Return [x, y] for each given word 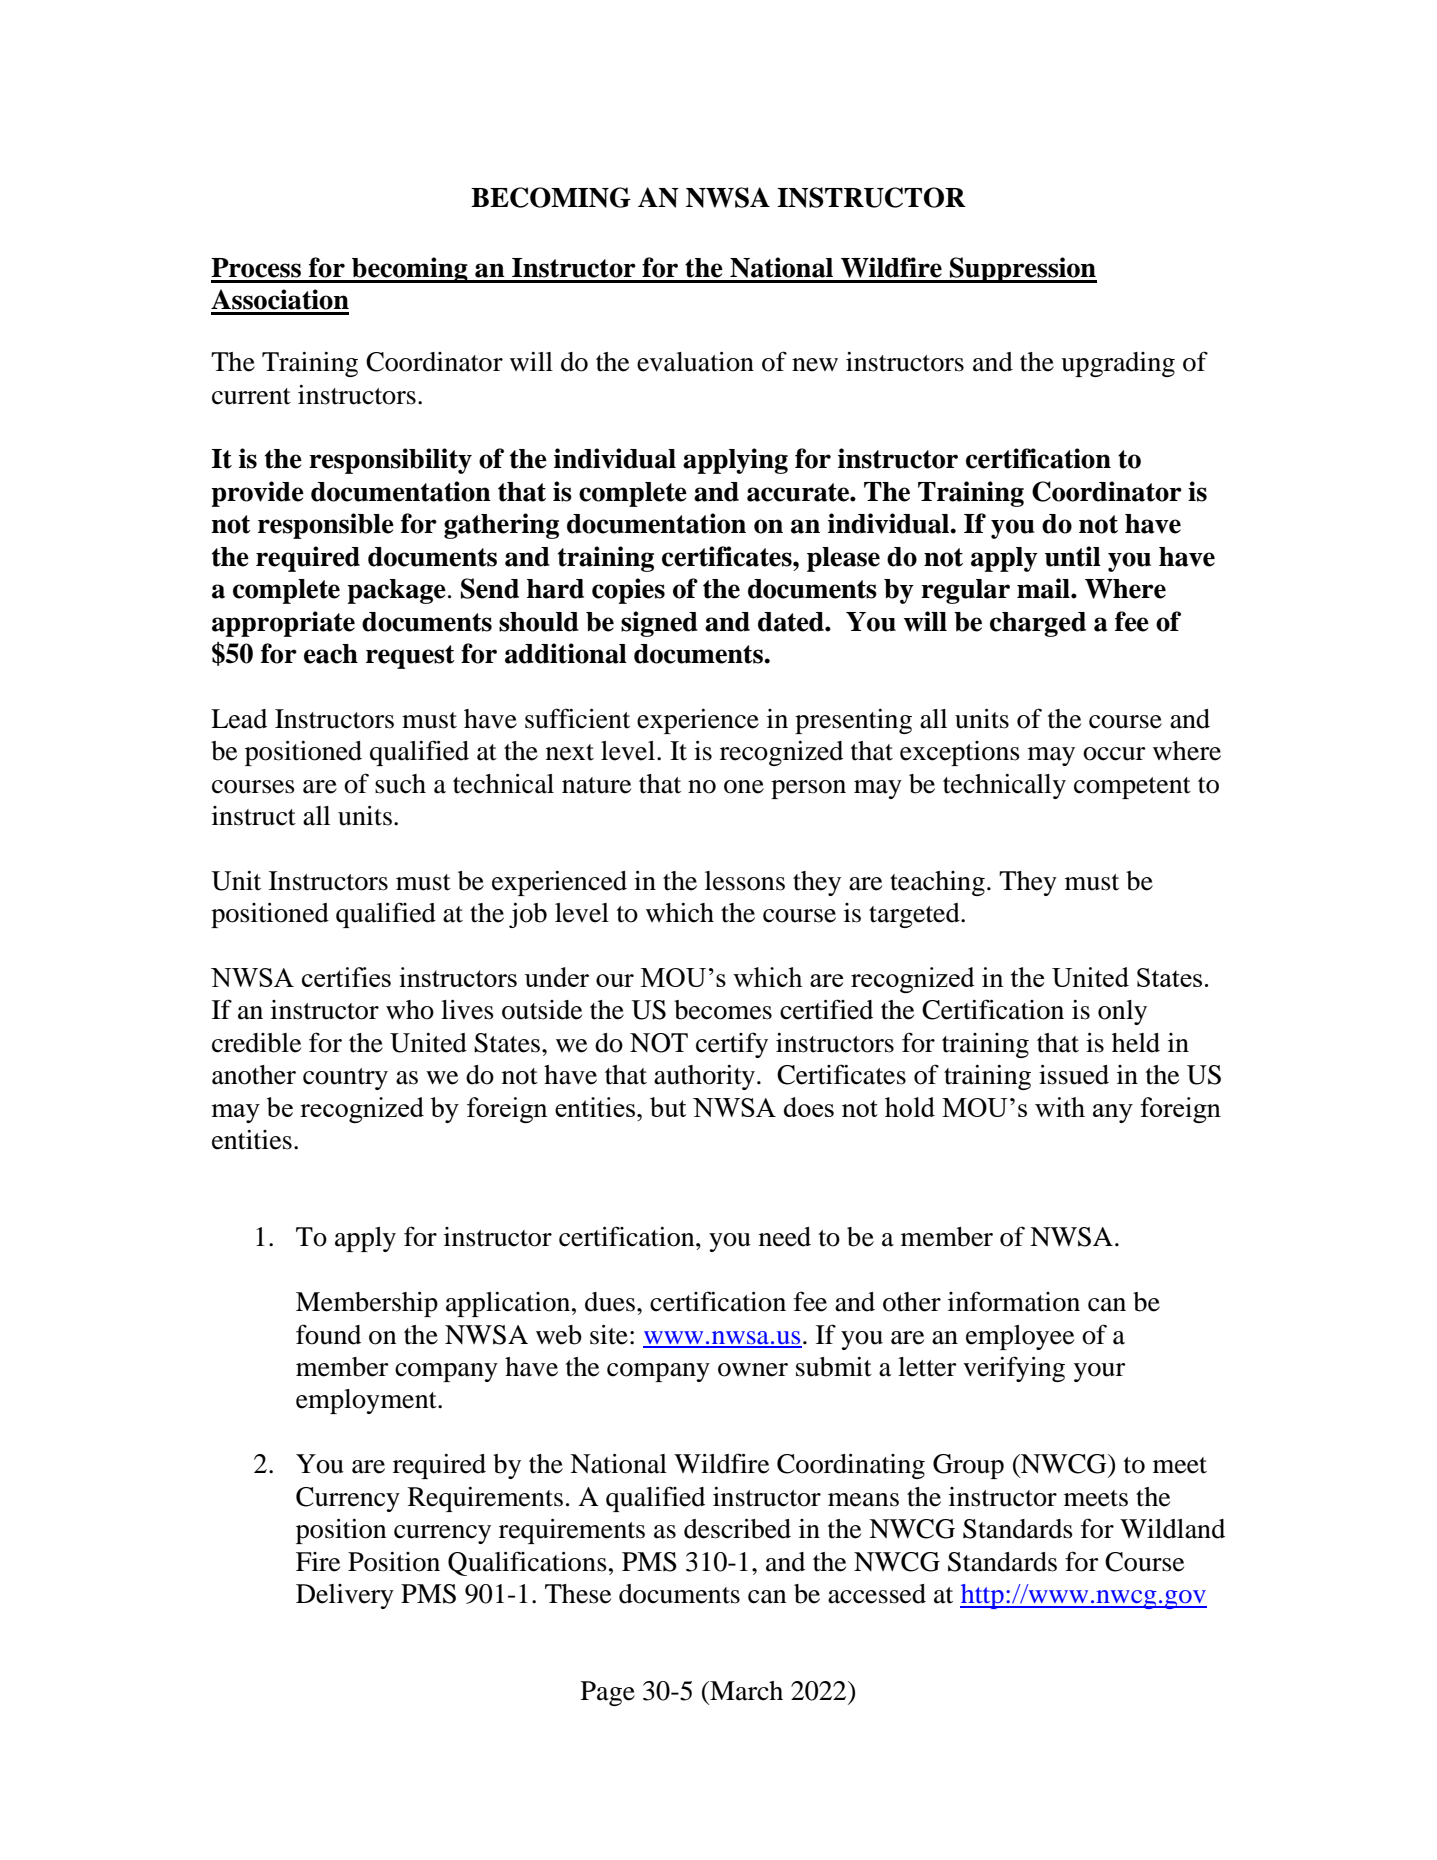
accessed [877, 1594]
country [345, 1079]
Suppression [1022, 270]
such [400, 784]
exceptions [960, 753]
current [251, 396]
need [785, 1237]
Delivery [345, 1596]
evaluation [695, 362]
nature [596, 785]
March [745, 1691]
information [1014, 1301]
